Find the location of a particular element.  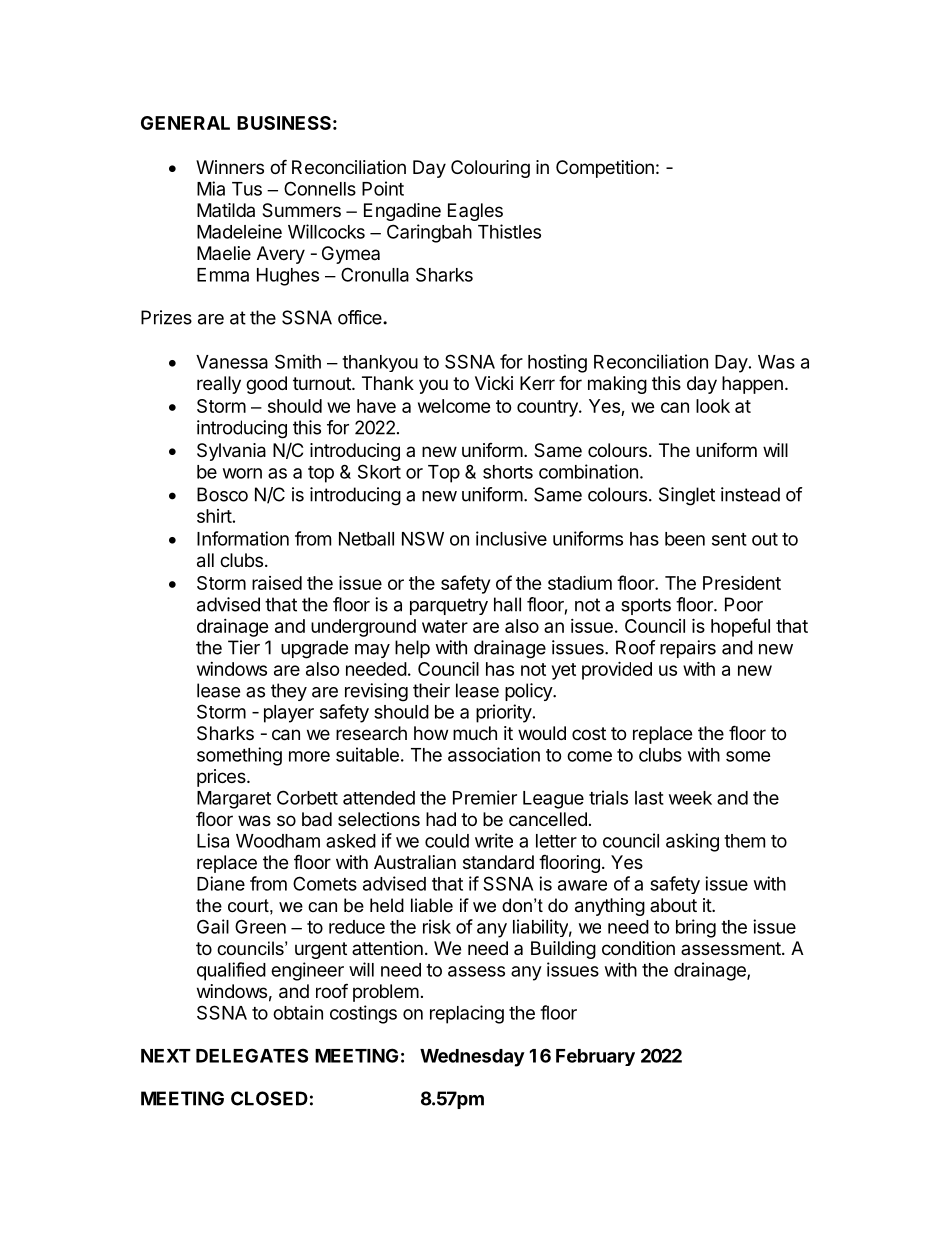

Vicki is located at coordinates (494, 383).
